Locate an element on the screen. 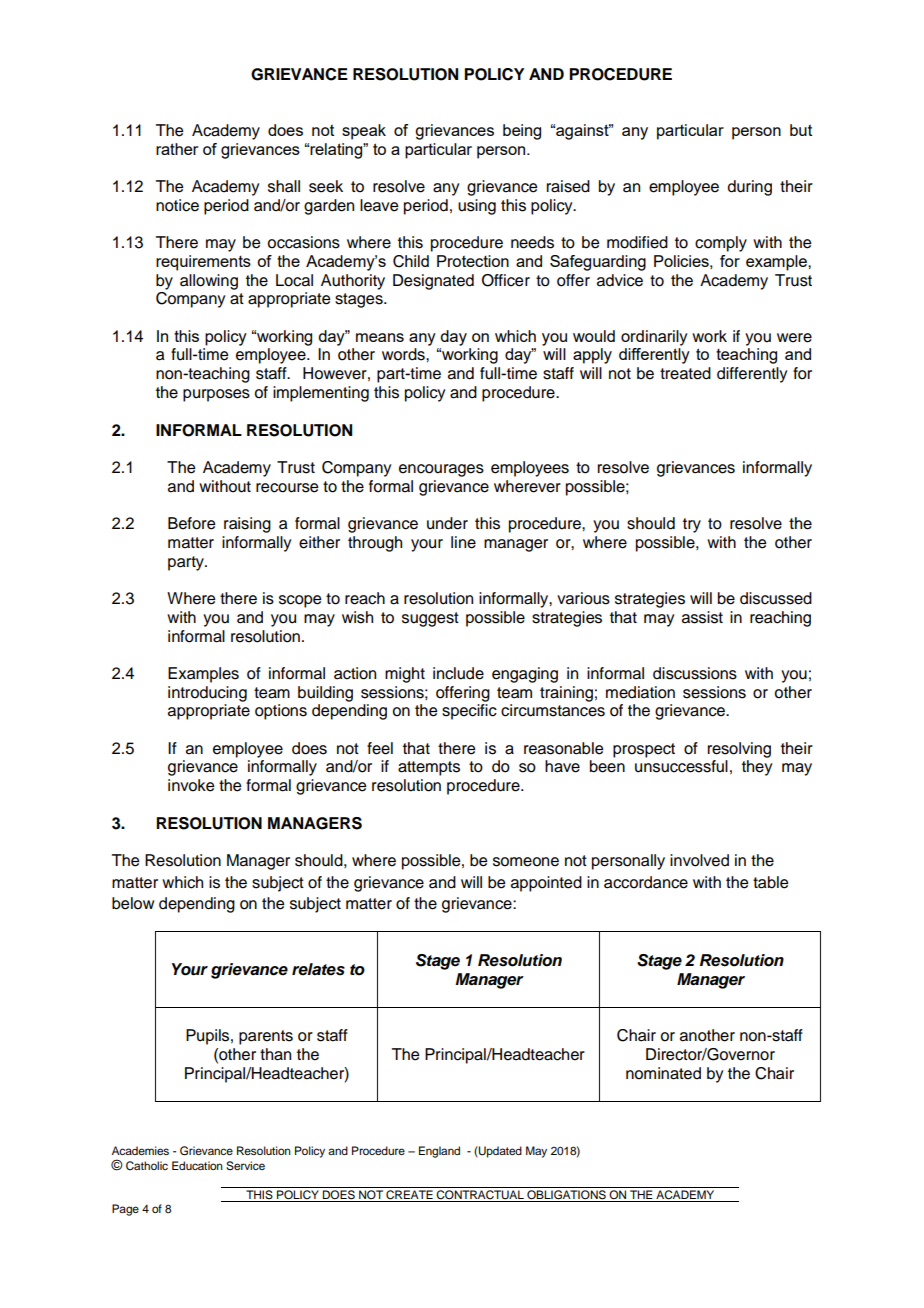  using is located at coordinates (477, 207).
